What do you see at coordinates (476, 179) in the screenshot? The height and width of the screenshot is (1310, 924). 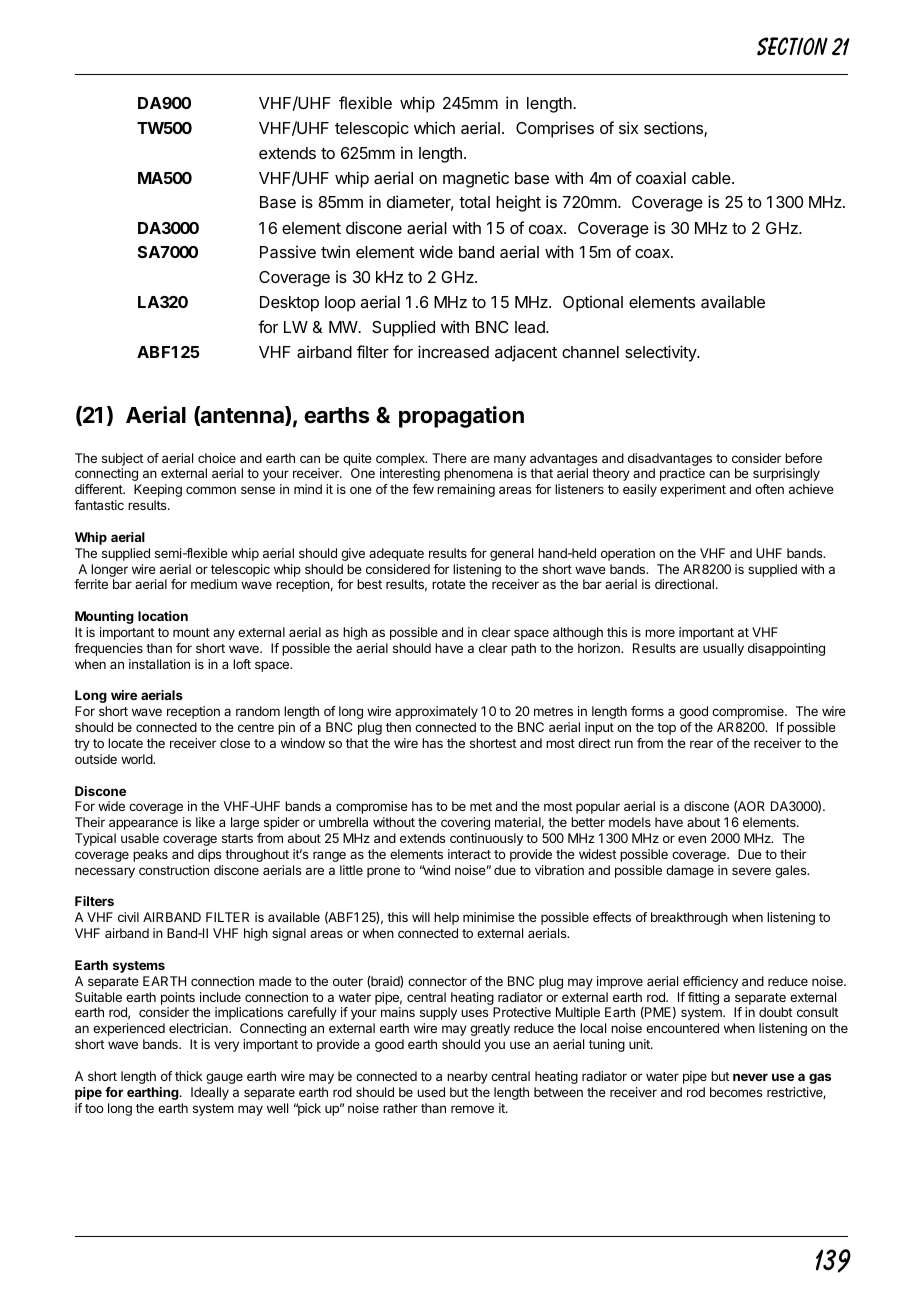 I see `magnetic` at bounding box center [476, 179].
